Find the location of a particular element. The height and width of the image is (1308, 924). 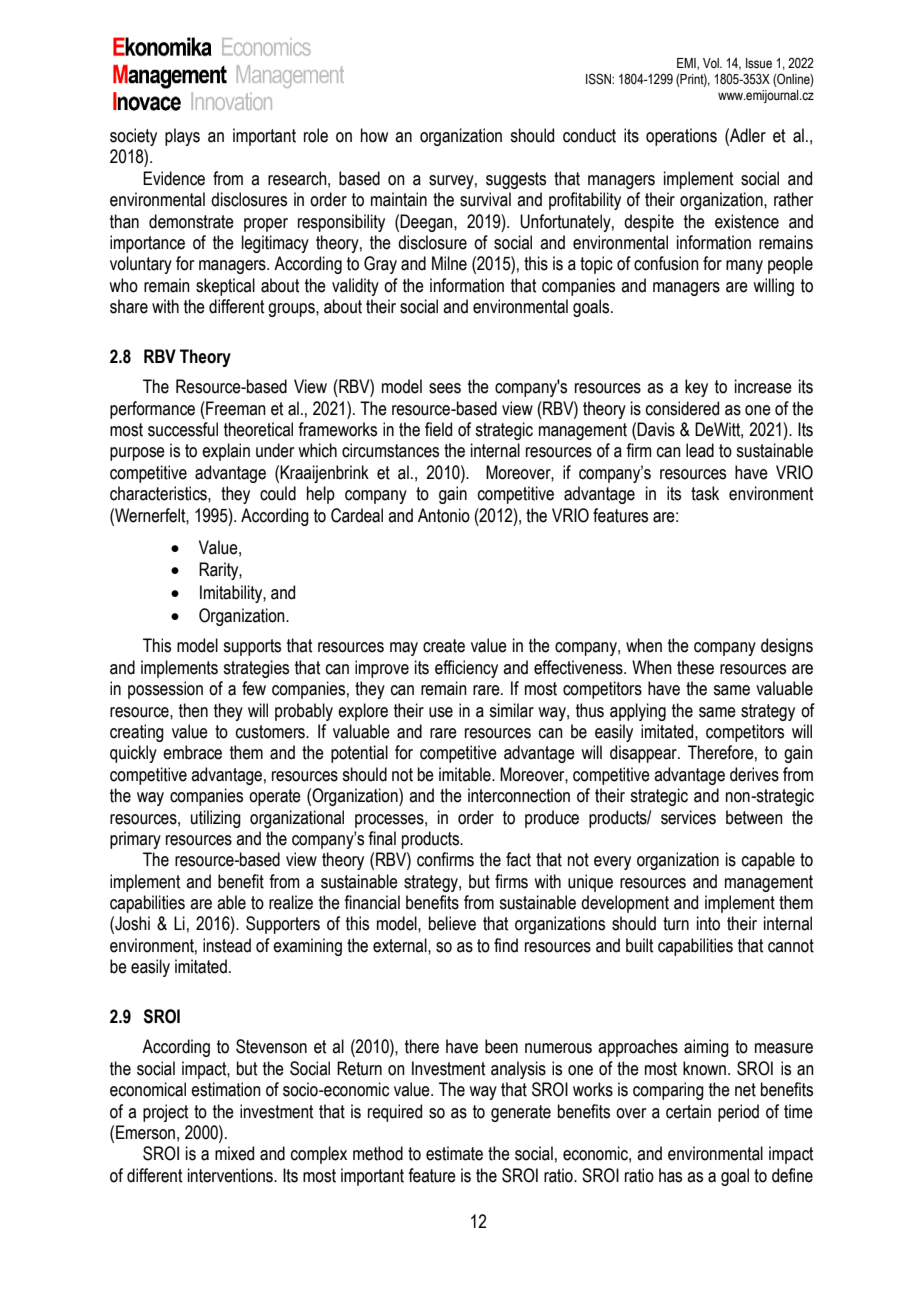

utilizing is located at coordinates (216, 819).
